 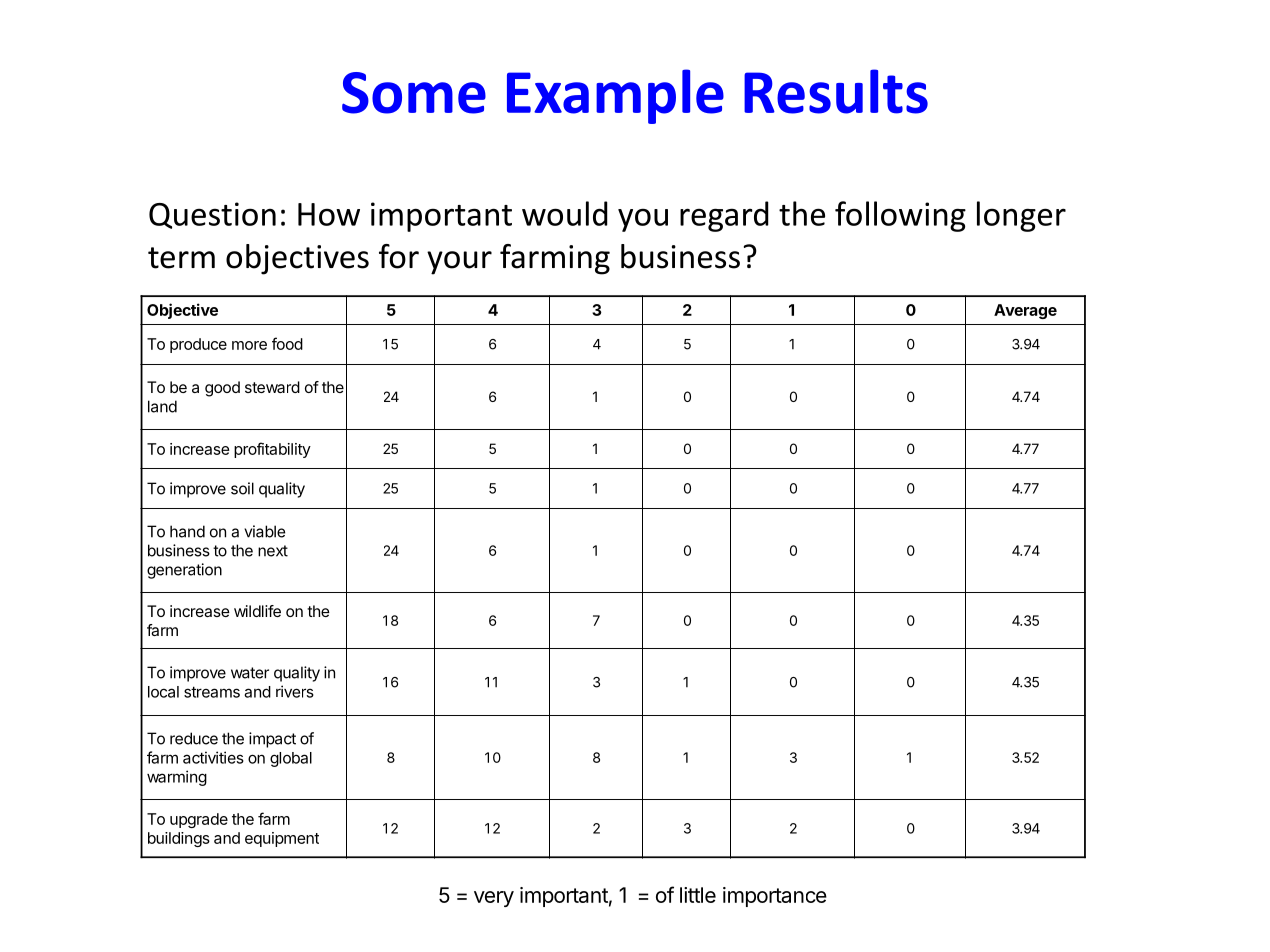 What do you see at coordinates (282, 839) in the image?
I see `equipment` at bounding box center [282, 839].
